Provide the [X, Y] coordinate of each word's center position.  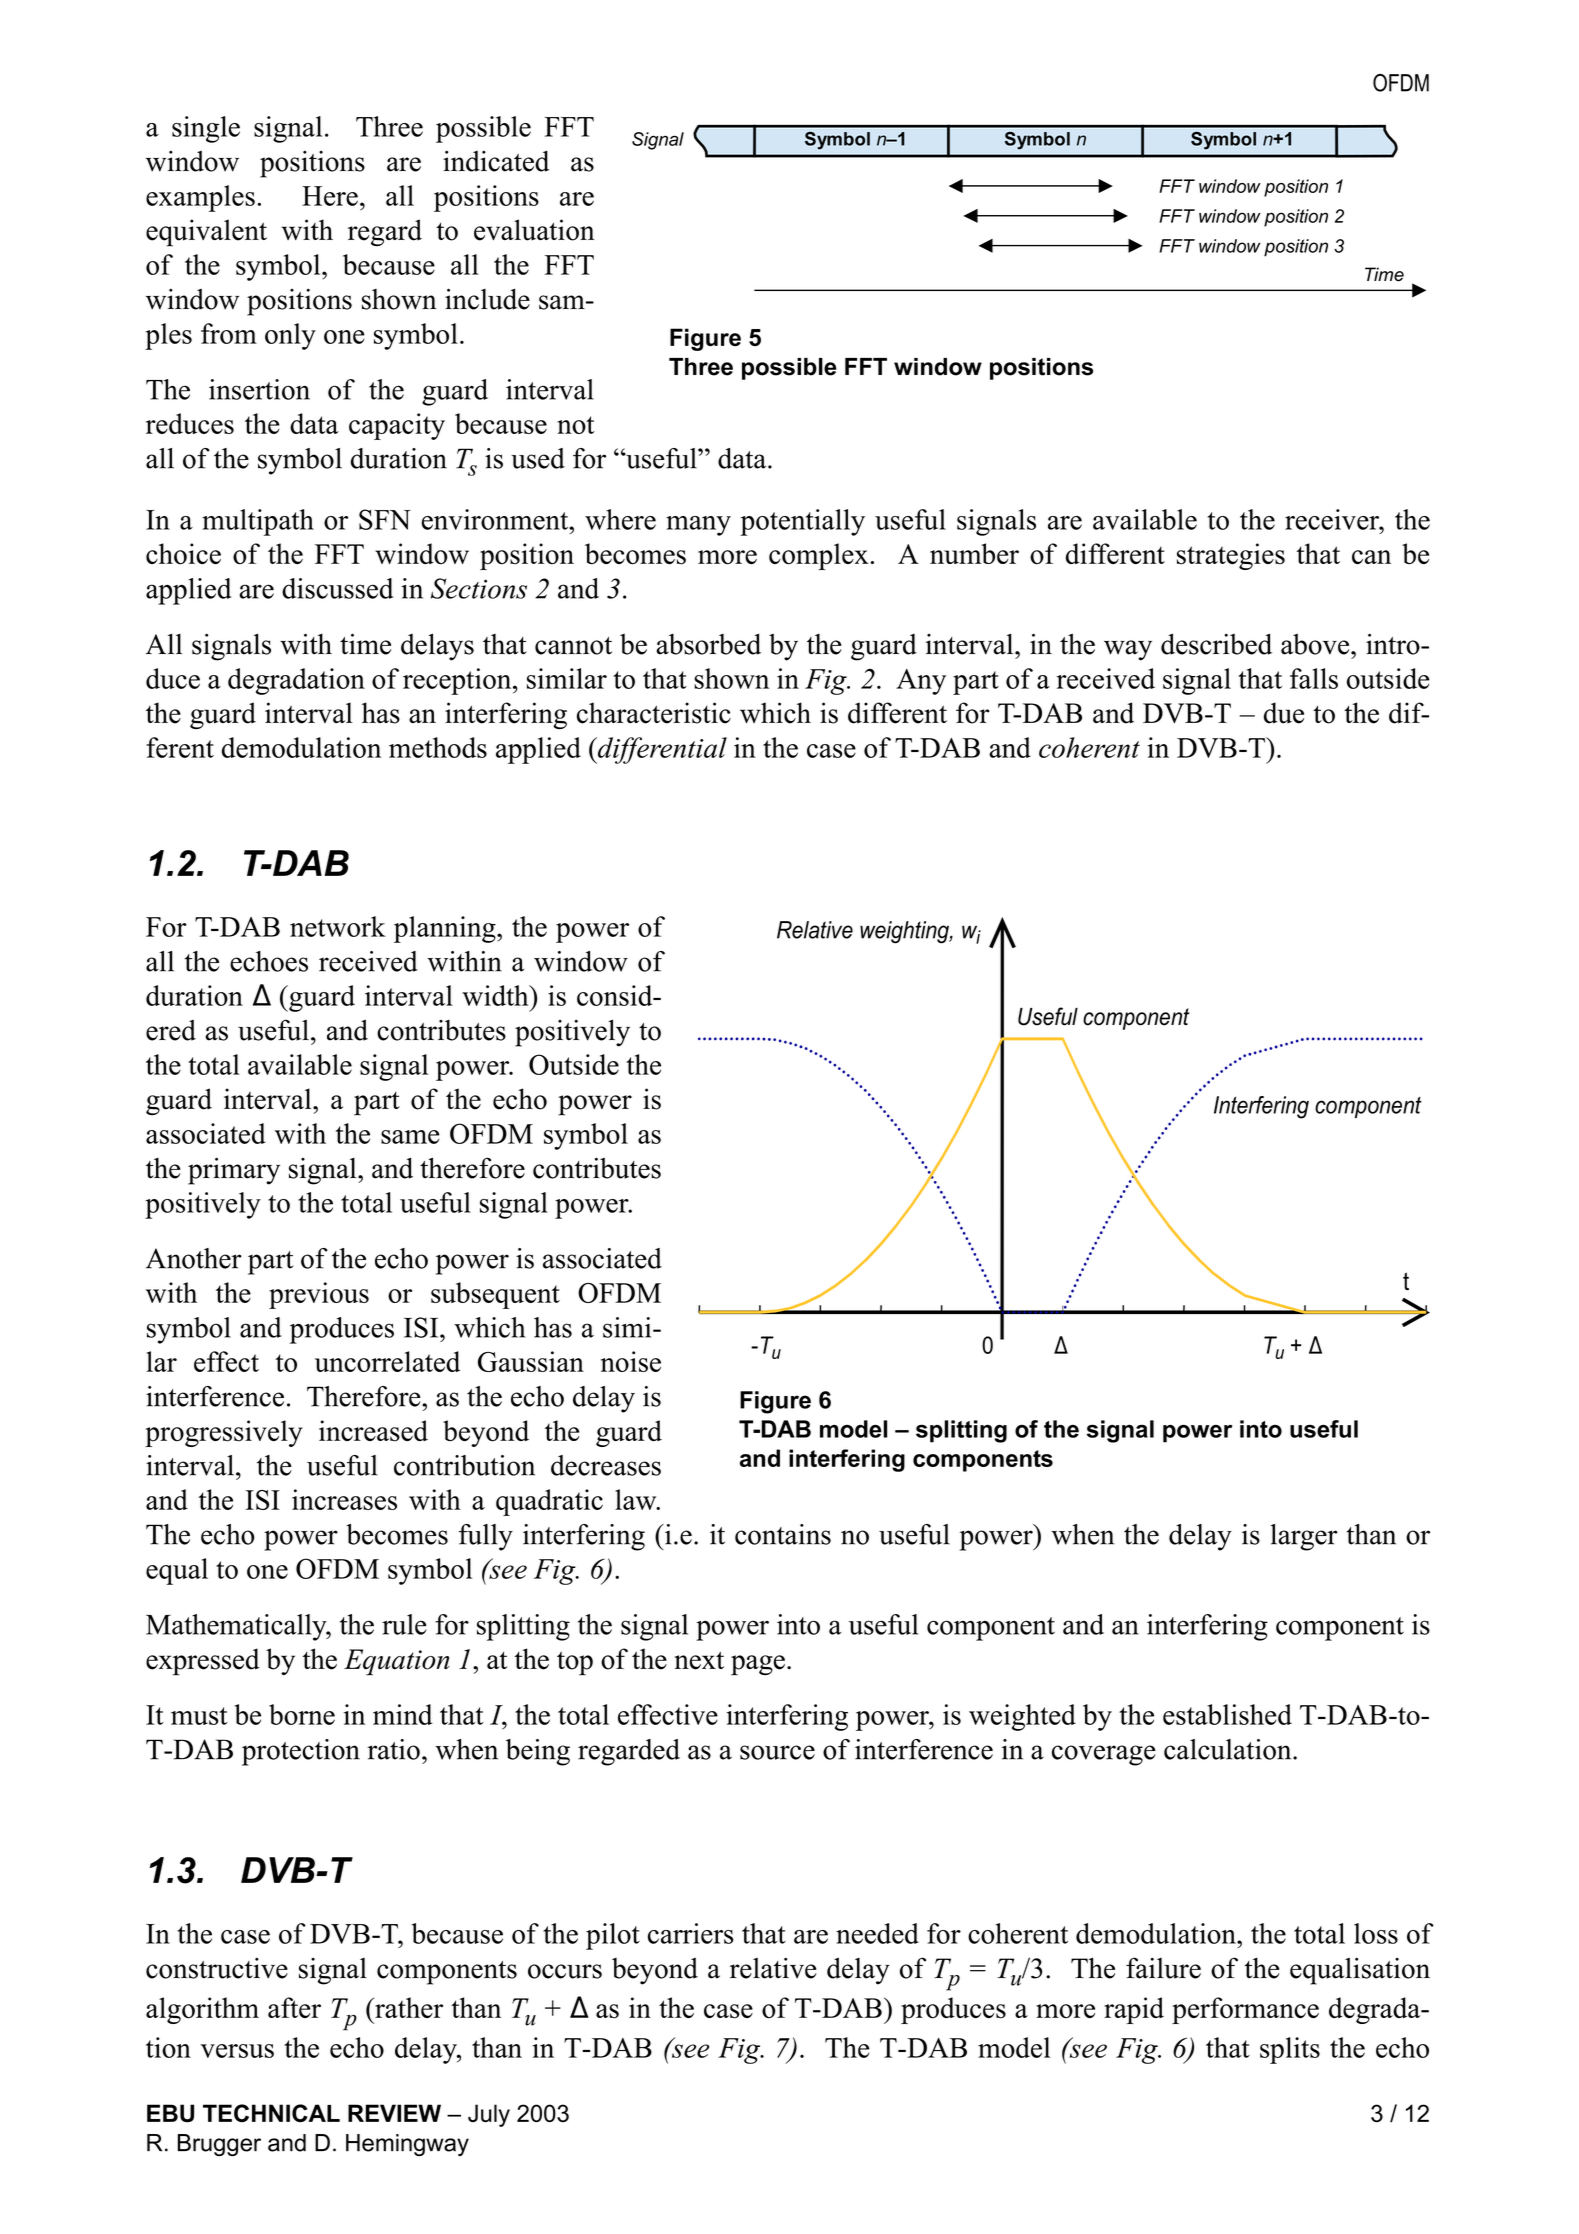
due [1284, 713]
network [338, 926]
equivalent [206, 233]
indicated [496, 161]
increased [373, 1431]
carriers [691, 1933]
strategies [1231, 556]
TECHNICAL [271, 2113]
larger [1304, 1537]
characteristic [654, 713]
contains [783, 1534]
